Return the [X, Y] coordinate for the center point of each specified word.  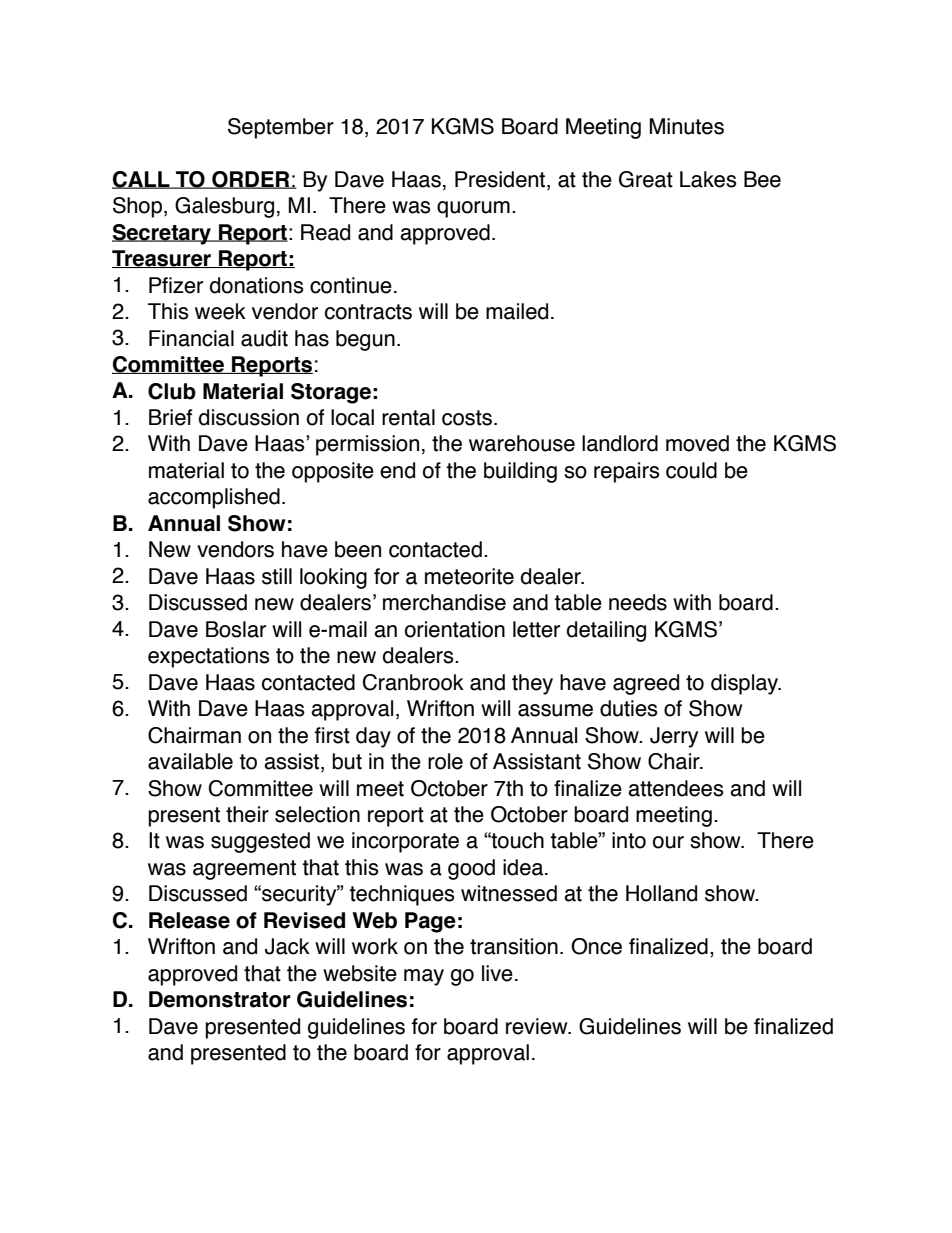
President [501, 180]
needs [638, 602]
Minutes [687, 126]
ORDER [251, 180]
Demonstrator [220, 999]
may [424, 977]
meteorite [469, 576]
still [277, 576]
